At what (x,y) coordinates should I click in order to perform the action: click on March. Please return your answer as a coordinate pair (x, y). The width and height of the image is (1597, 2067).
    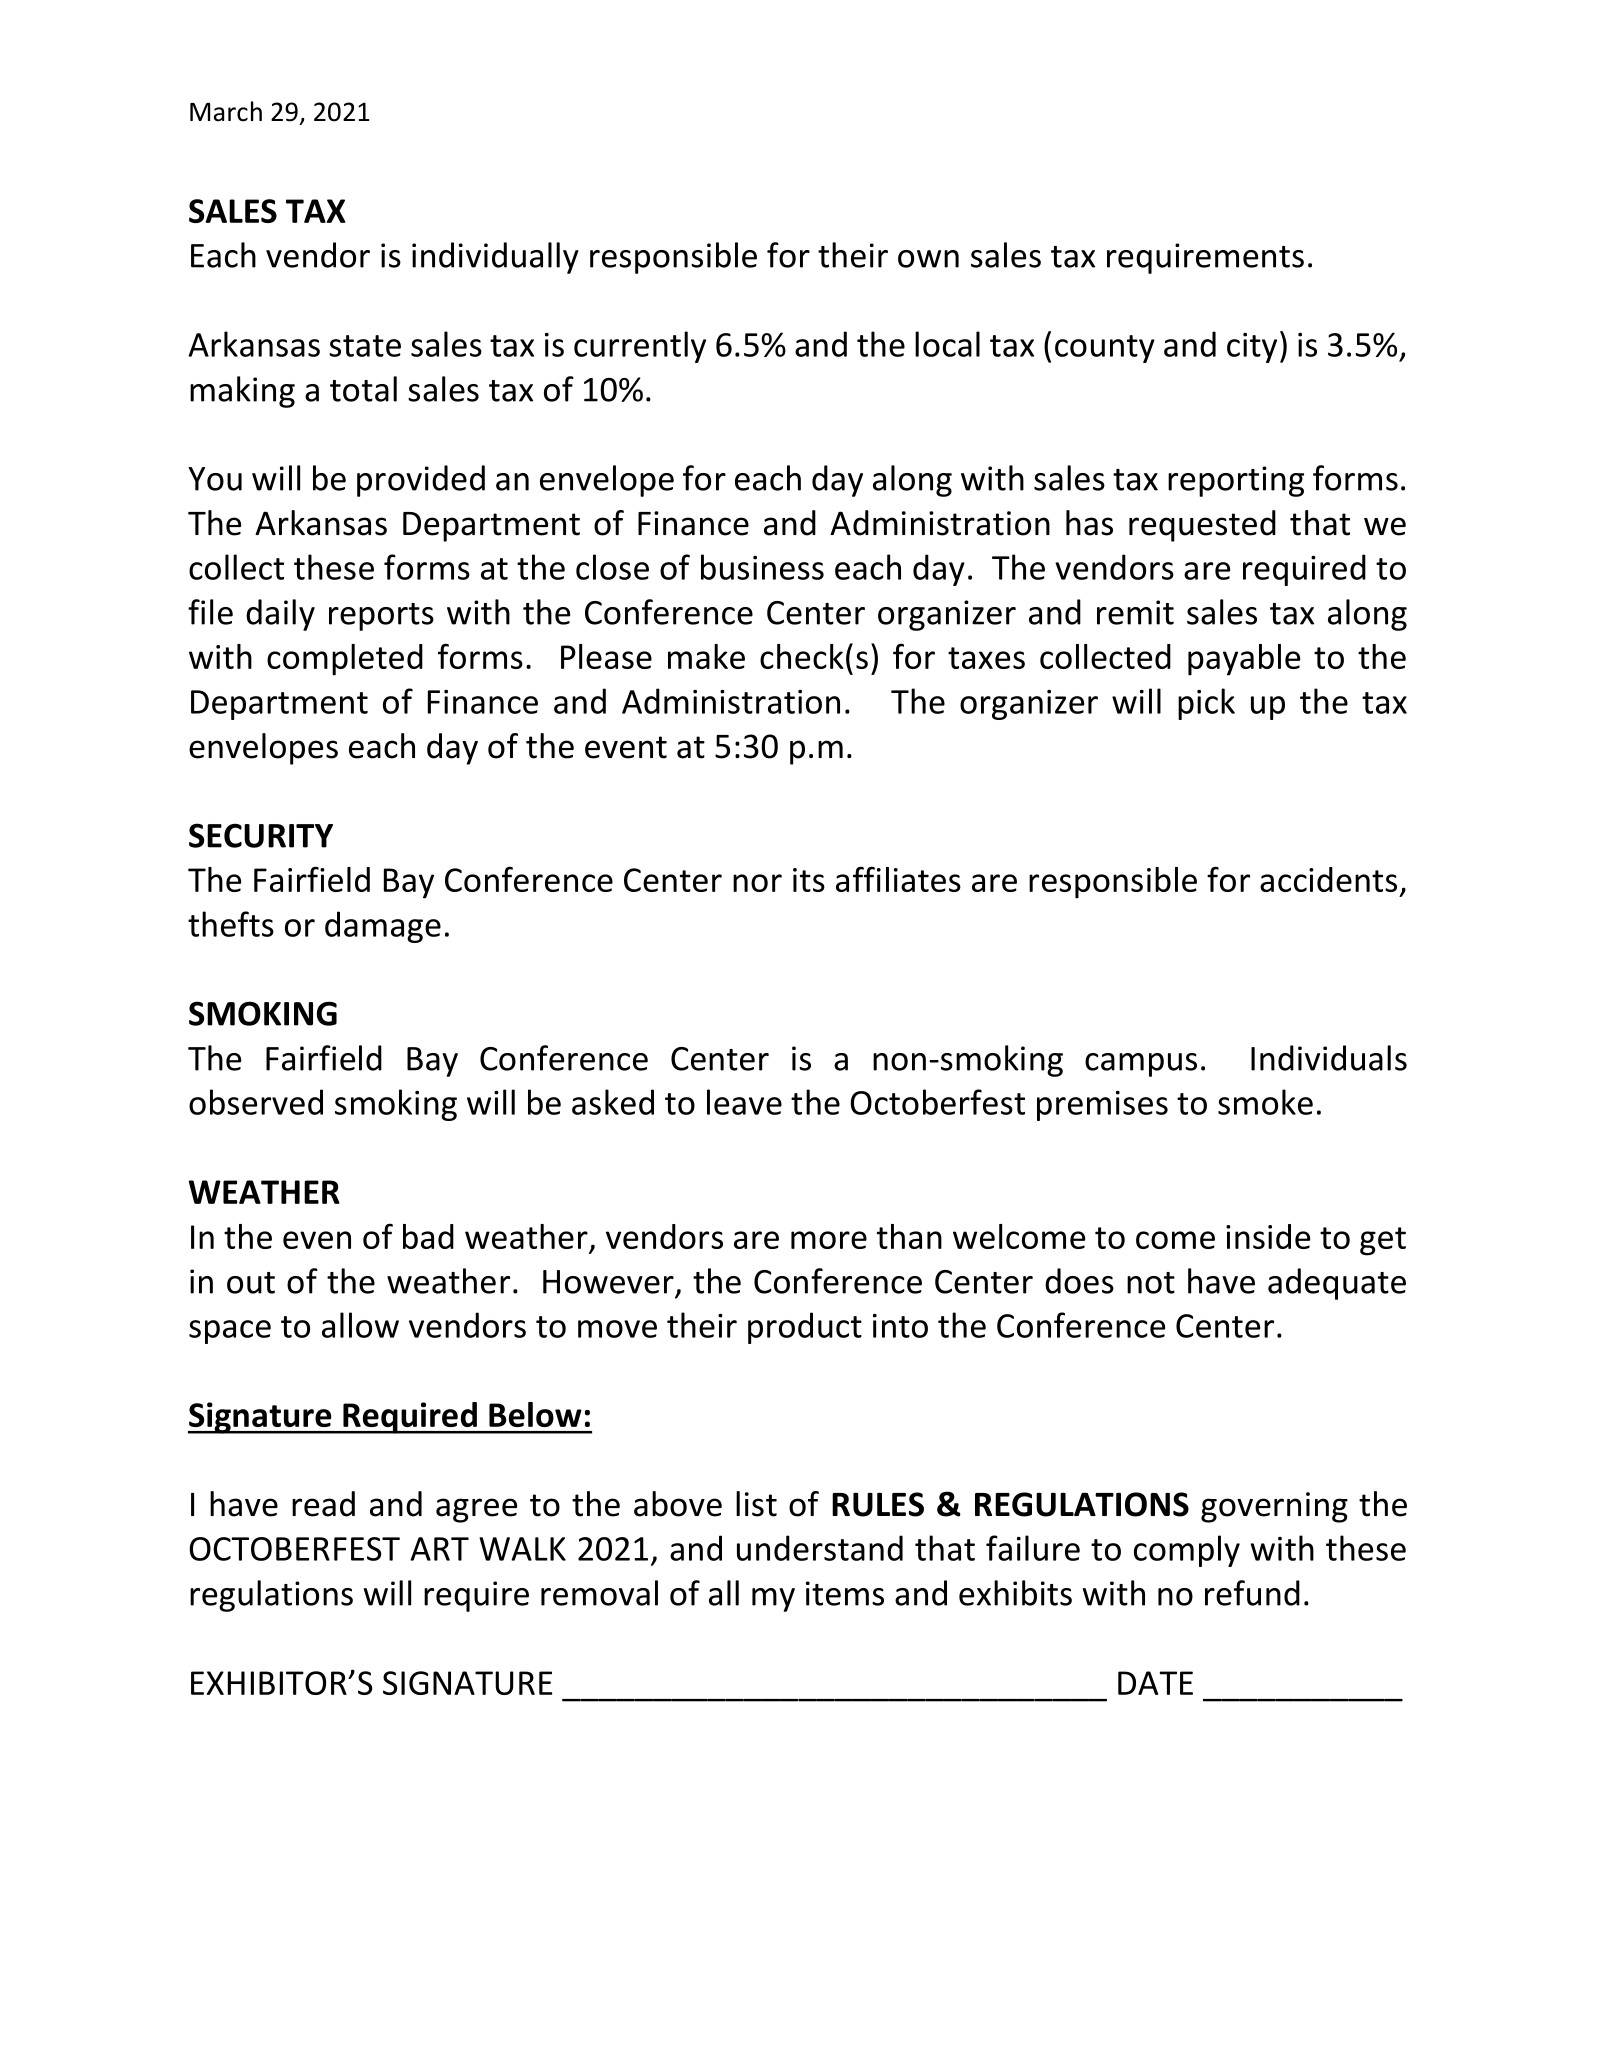
    Looking at the image, I should click on (226, 111).
